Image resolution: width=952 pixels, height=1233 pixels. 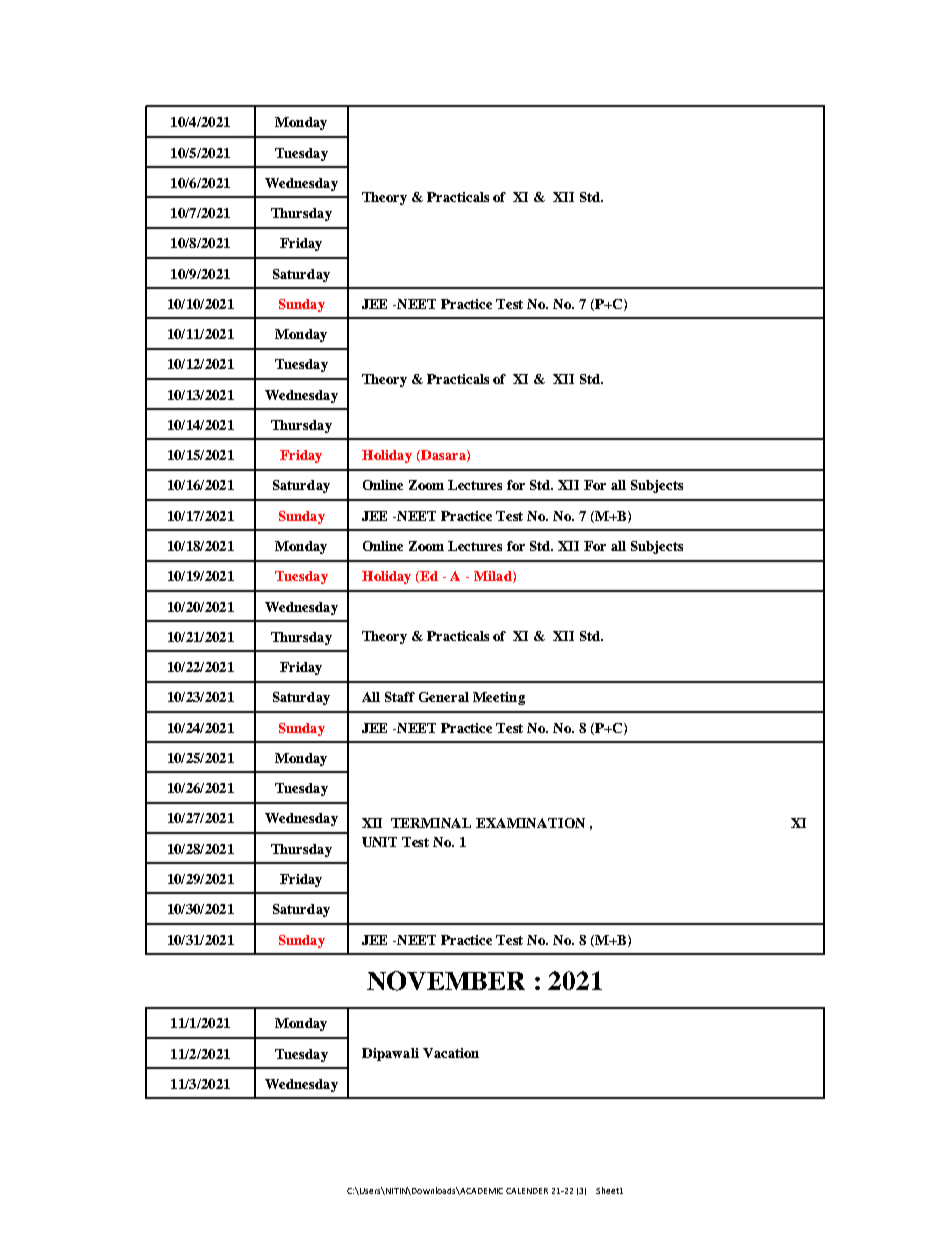 What do you see at coordinates (446, 981) in the document?
I see `NOVEMBER` at bounding box center [446, 981].
